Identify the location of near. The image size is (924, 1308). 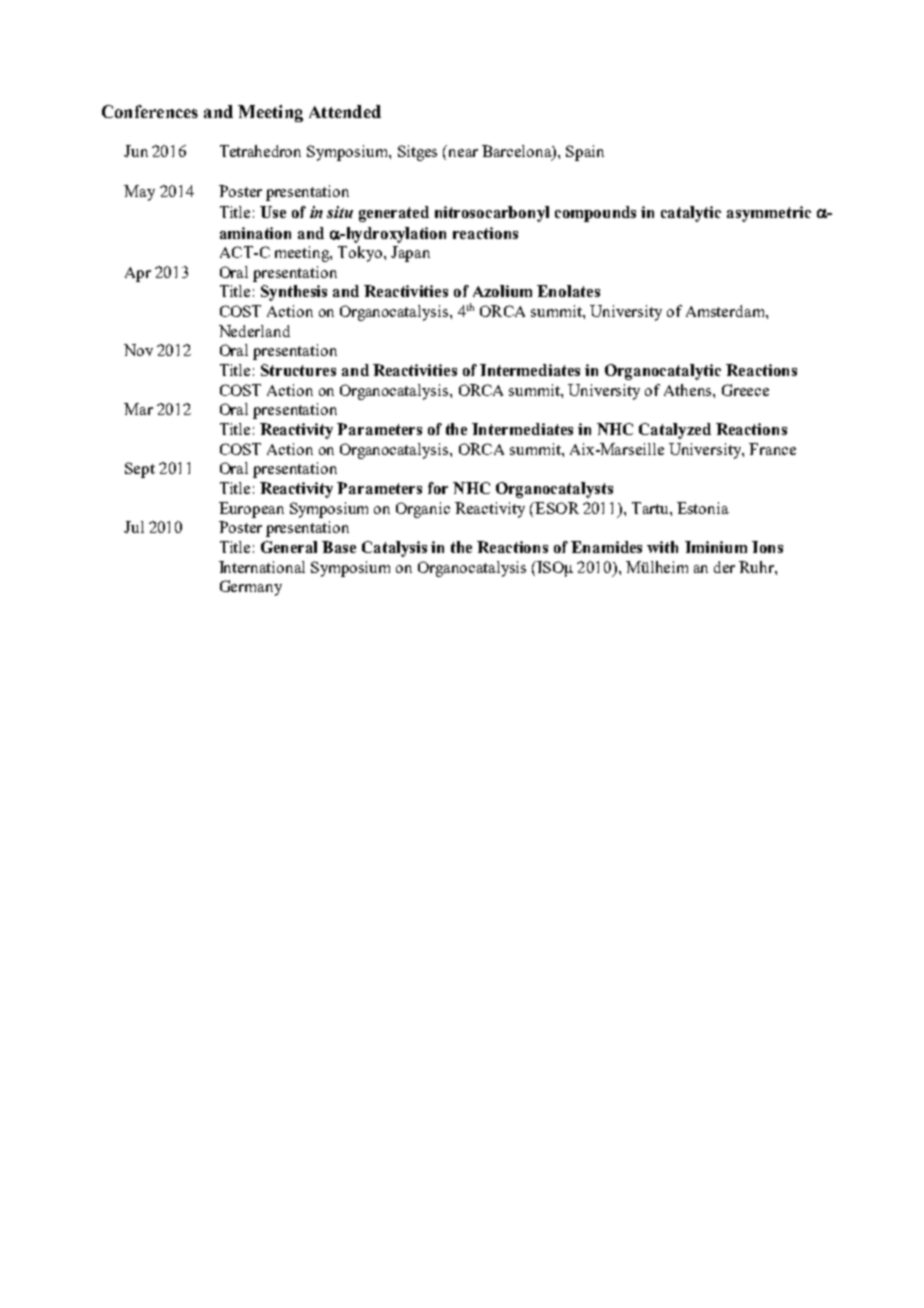
(463, 153).
